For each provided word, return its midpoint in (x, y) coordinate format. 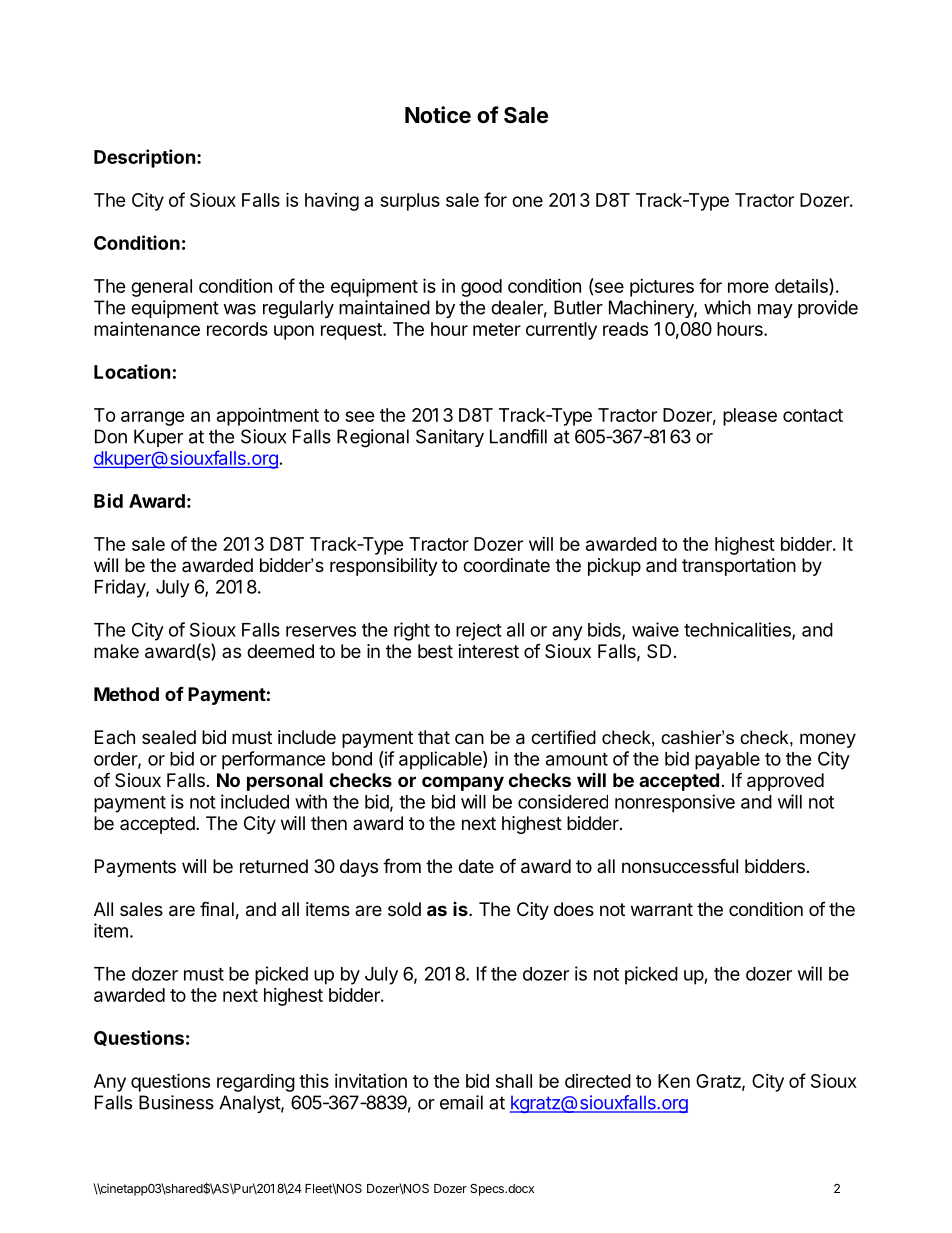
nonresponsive (675, 803)
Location (132, 371)
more (748, 287)
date (476, 866)
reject (479, 631)
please (750, 417)
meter (497, 329)
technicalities (738, 630)
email (461, 1102)
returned (274, 866)
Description (145, 158)
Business (176, 1102)
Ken (674, 1081)
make (116, 651)
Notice (438, 115)
